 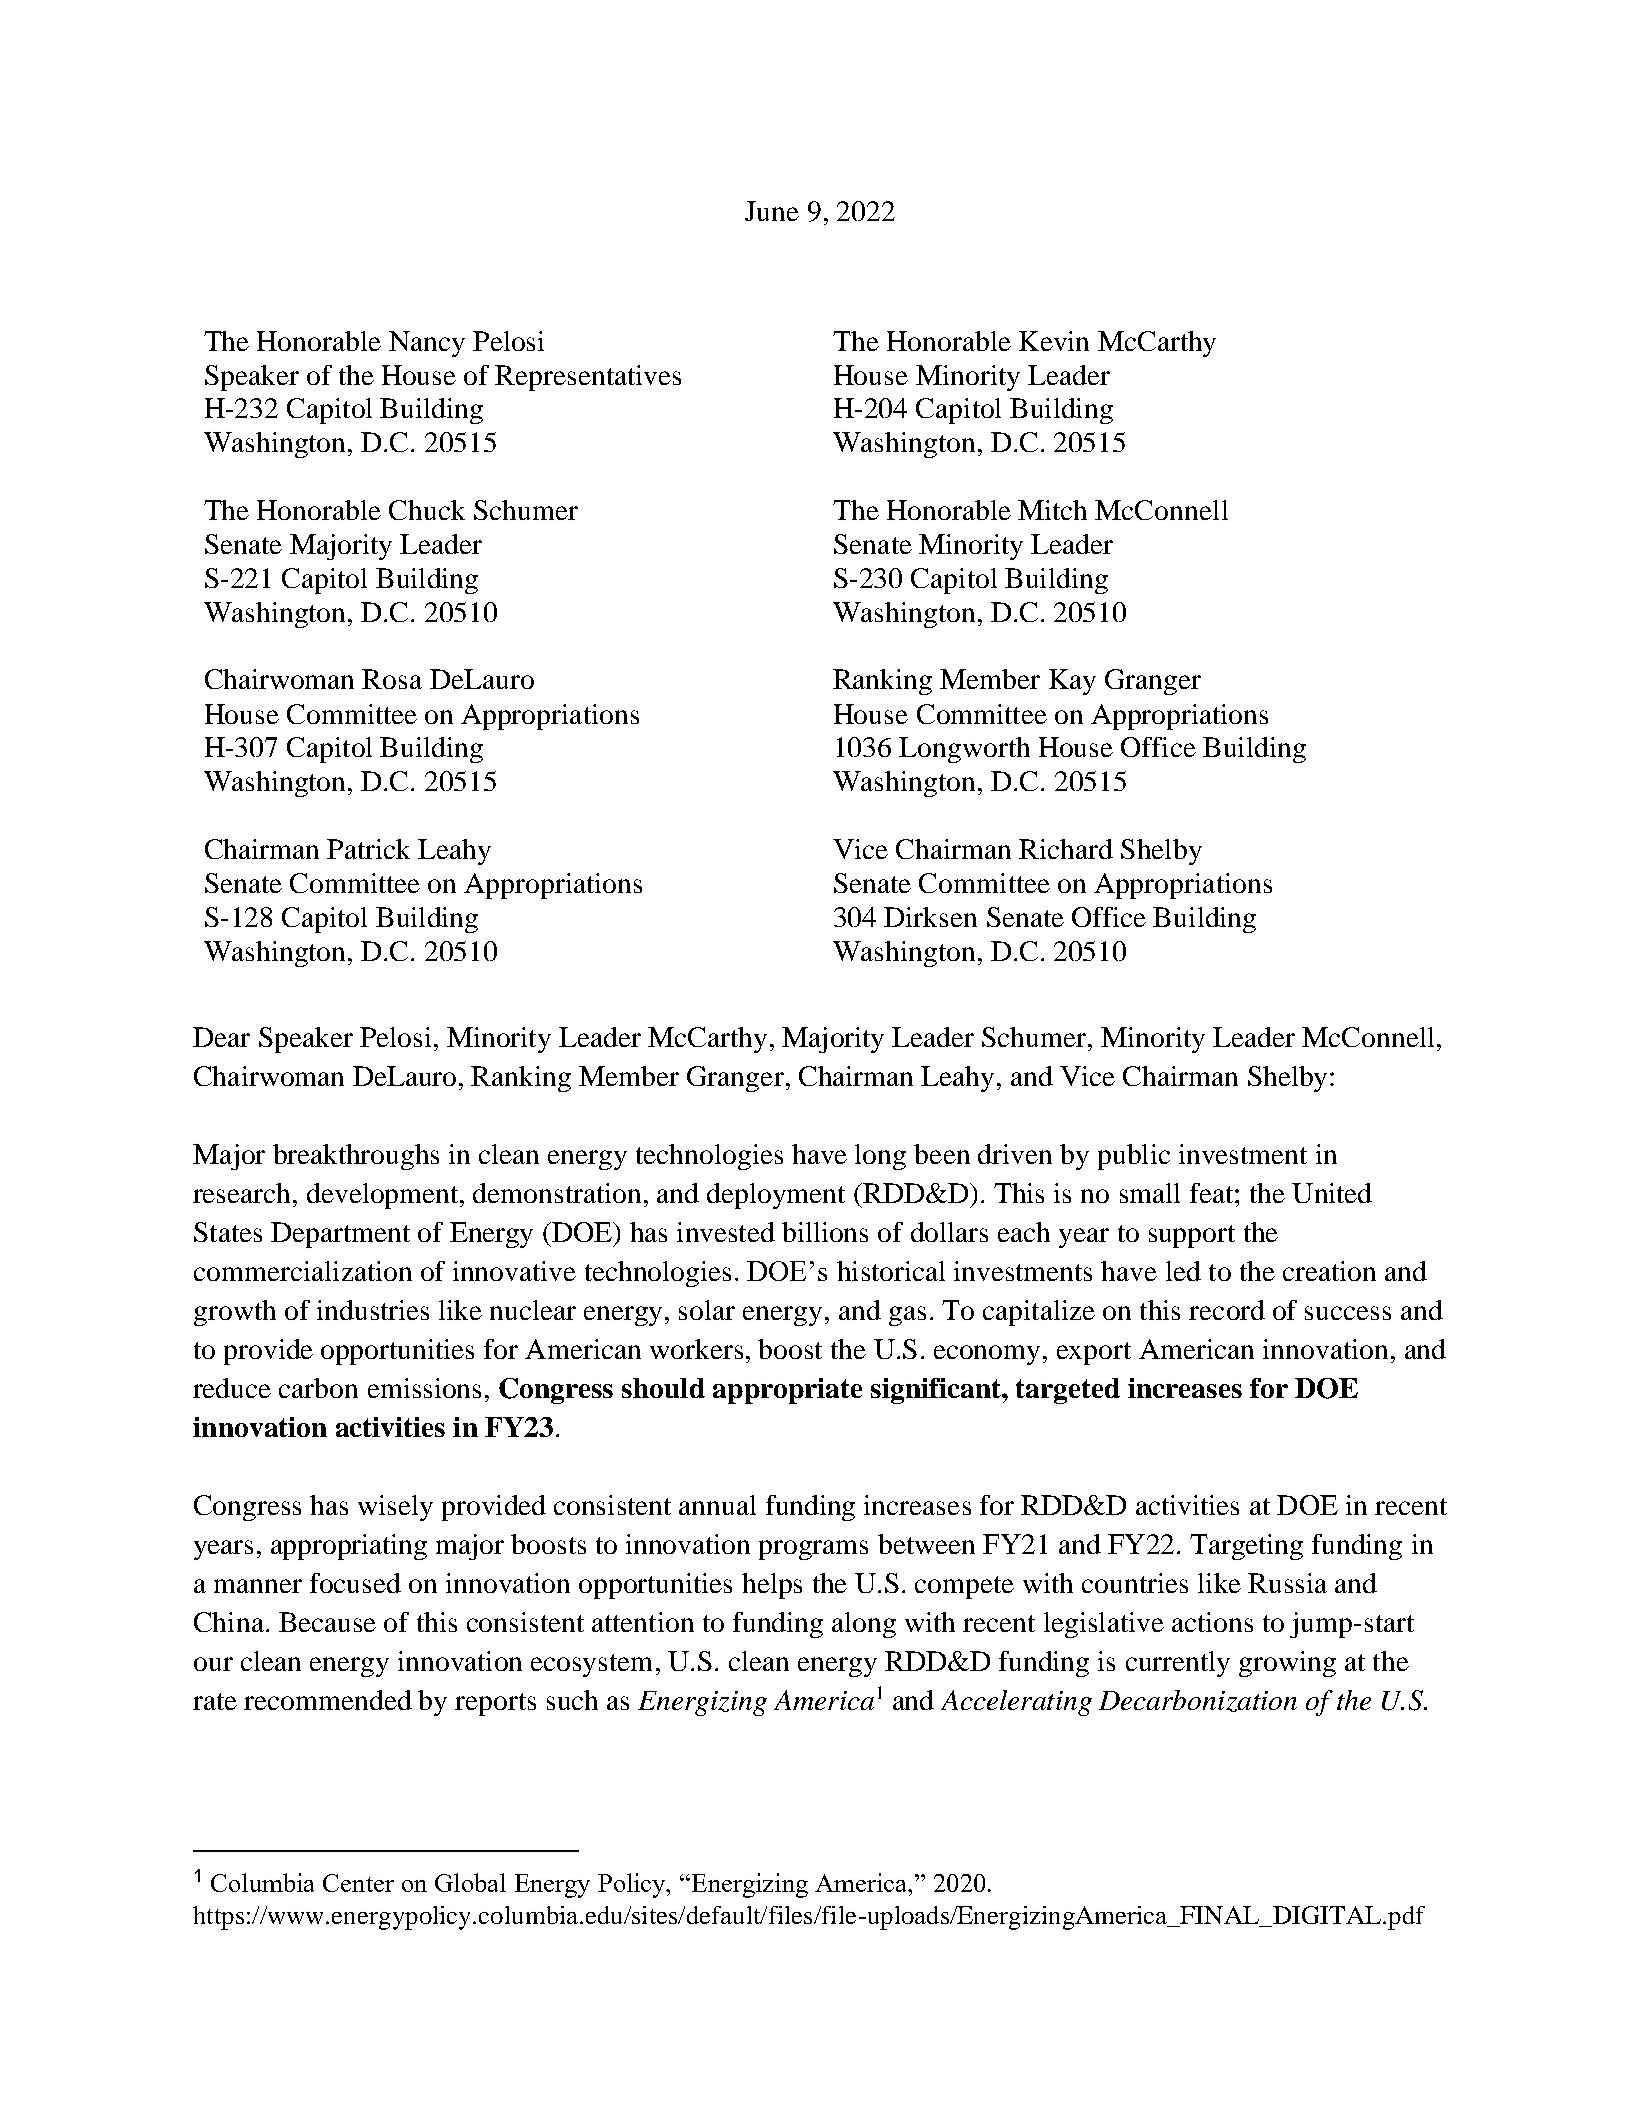 What do you see at coordinates (1054, 341) in the page?
I see `Kevin` at bounding box center [1054, 341].
